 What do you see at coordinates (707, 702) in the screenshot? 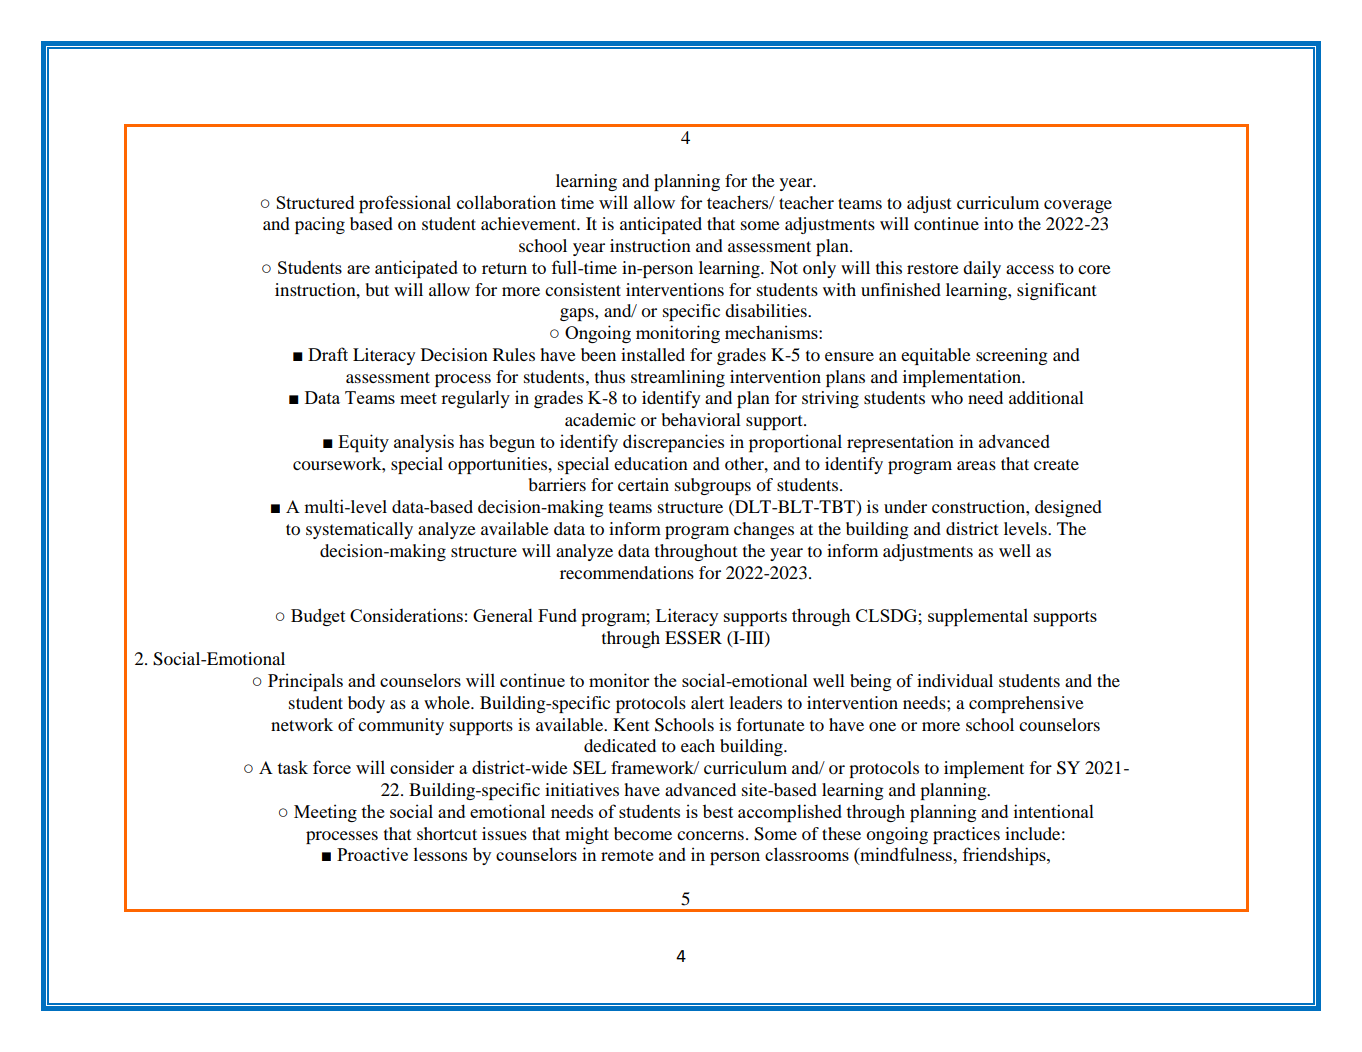
I see `alert` at bounding box center [707, 702].
